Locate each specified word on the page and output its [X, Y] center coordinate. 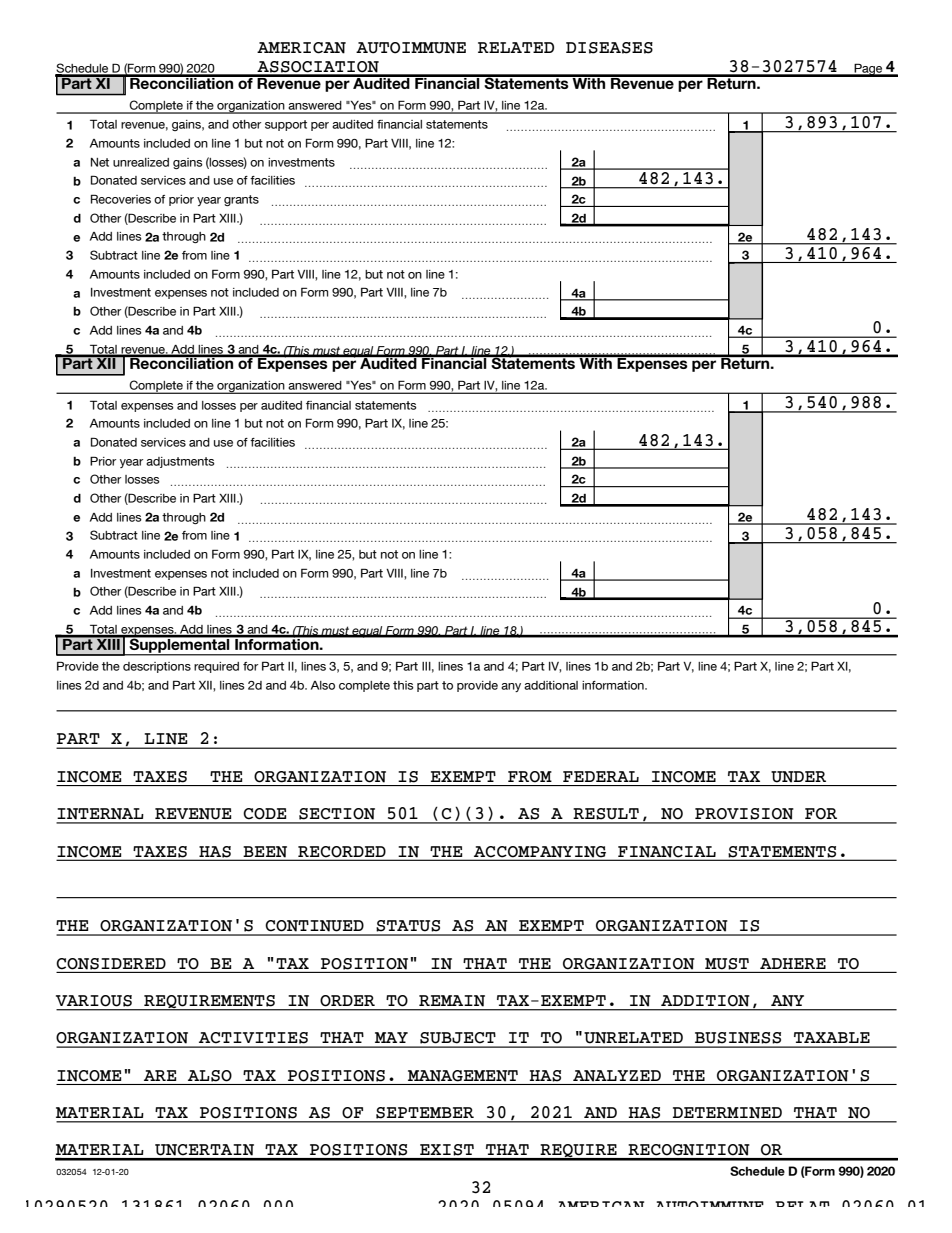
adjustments [180, 462]
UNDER [798, 776]
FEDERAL [601, 776]
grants [241, 200]
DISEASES [609, 48]
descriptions [157, 667]
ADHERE [793, 963]
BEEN [265, 851]
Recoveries [121, 199]
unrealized [141, 162]
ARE [160, 1075]
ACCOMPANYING [540, 851]
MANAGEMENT [463, 1076]
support [286, 125]
